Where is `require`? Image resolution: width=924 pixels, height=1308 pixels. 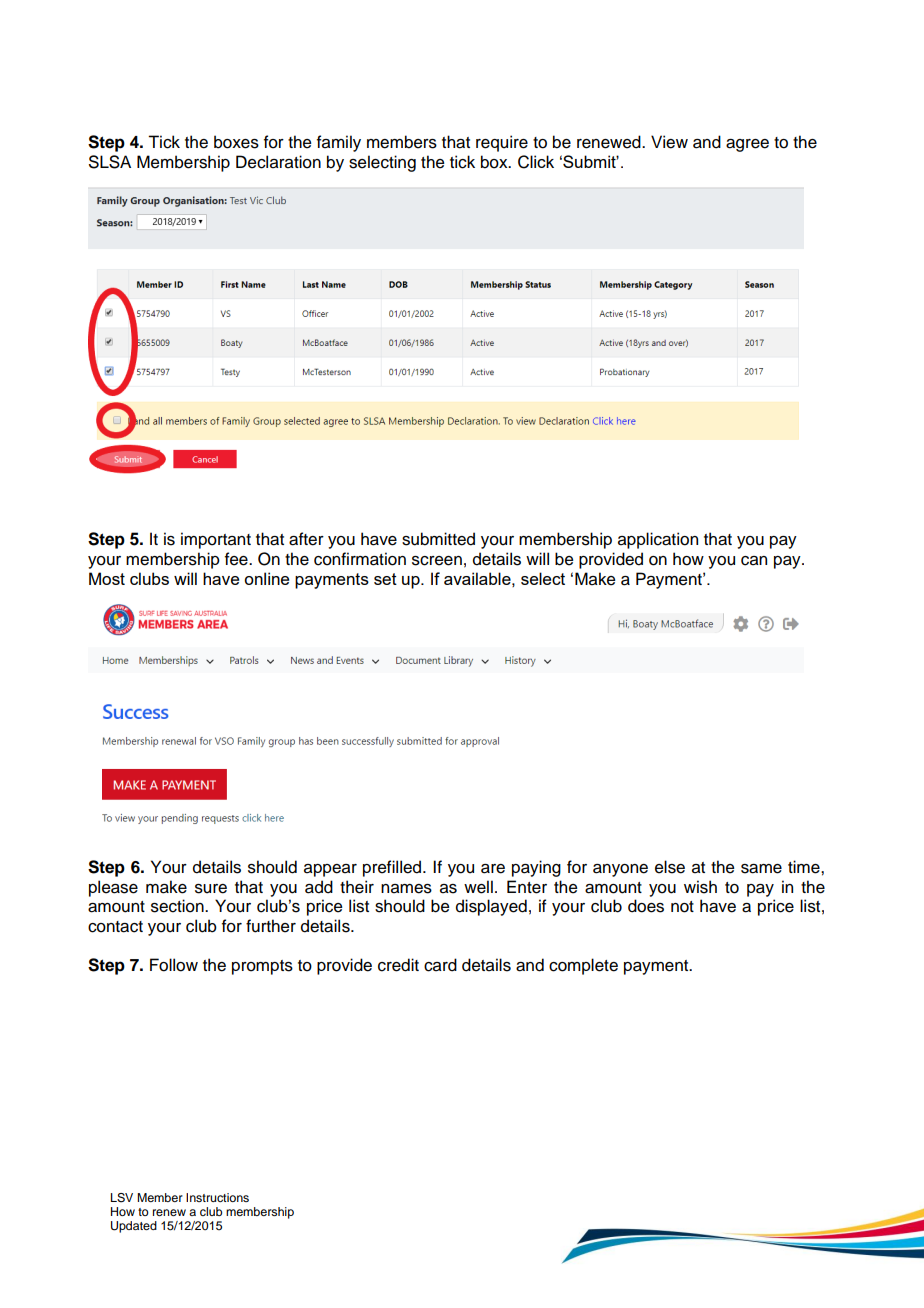
require is located at coordinates (502, 143).
